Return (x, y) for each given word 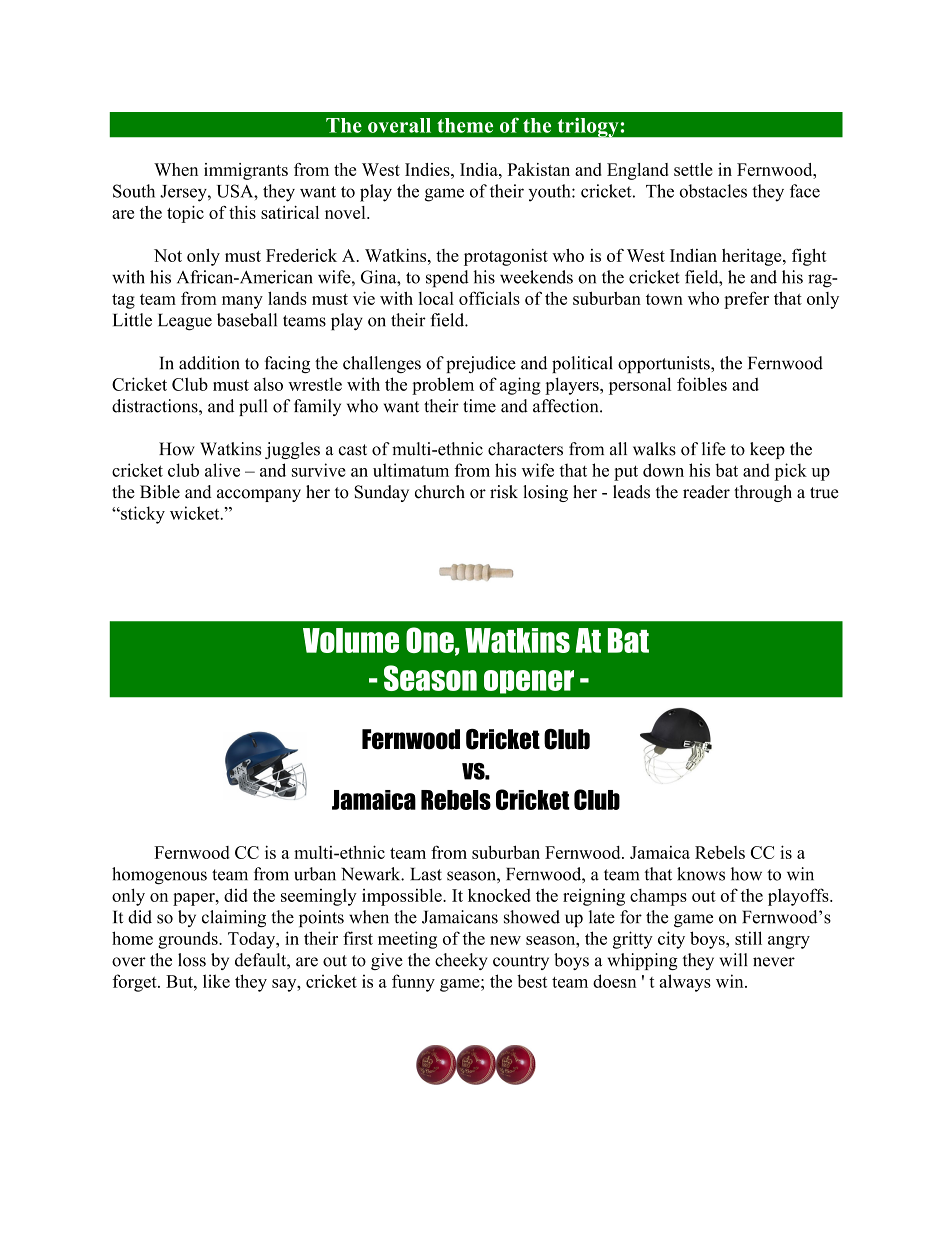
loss (192, 960)
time (479, 406)
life (714, 449)
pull (253, 407)
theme (465, 125)
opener (529, 682)
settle (693, 169)
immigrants (246, 171)
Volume (351, 640)
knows (701, 874)
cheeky (461, 961)
